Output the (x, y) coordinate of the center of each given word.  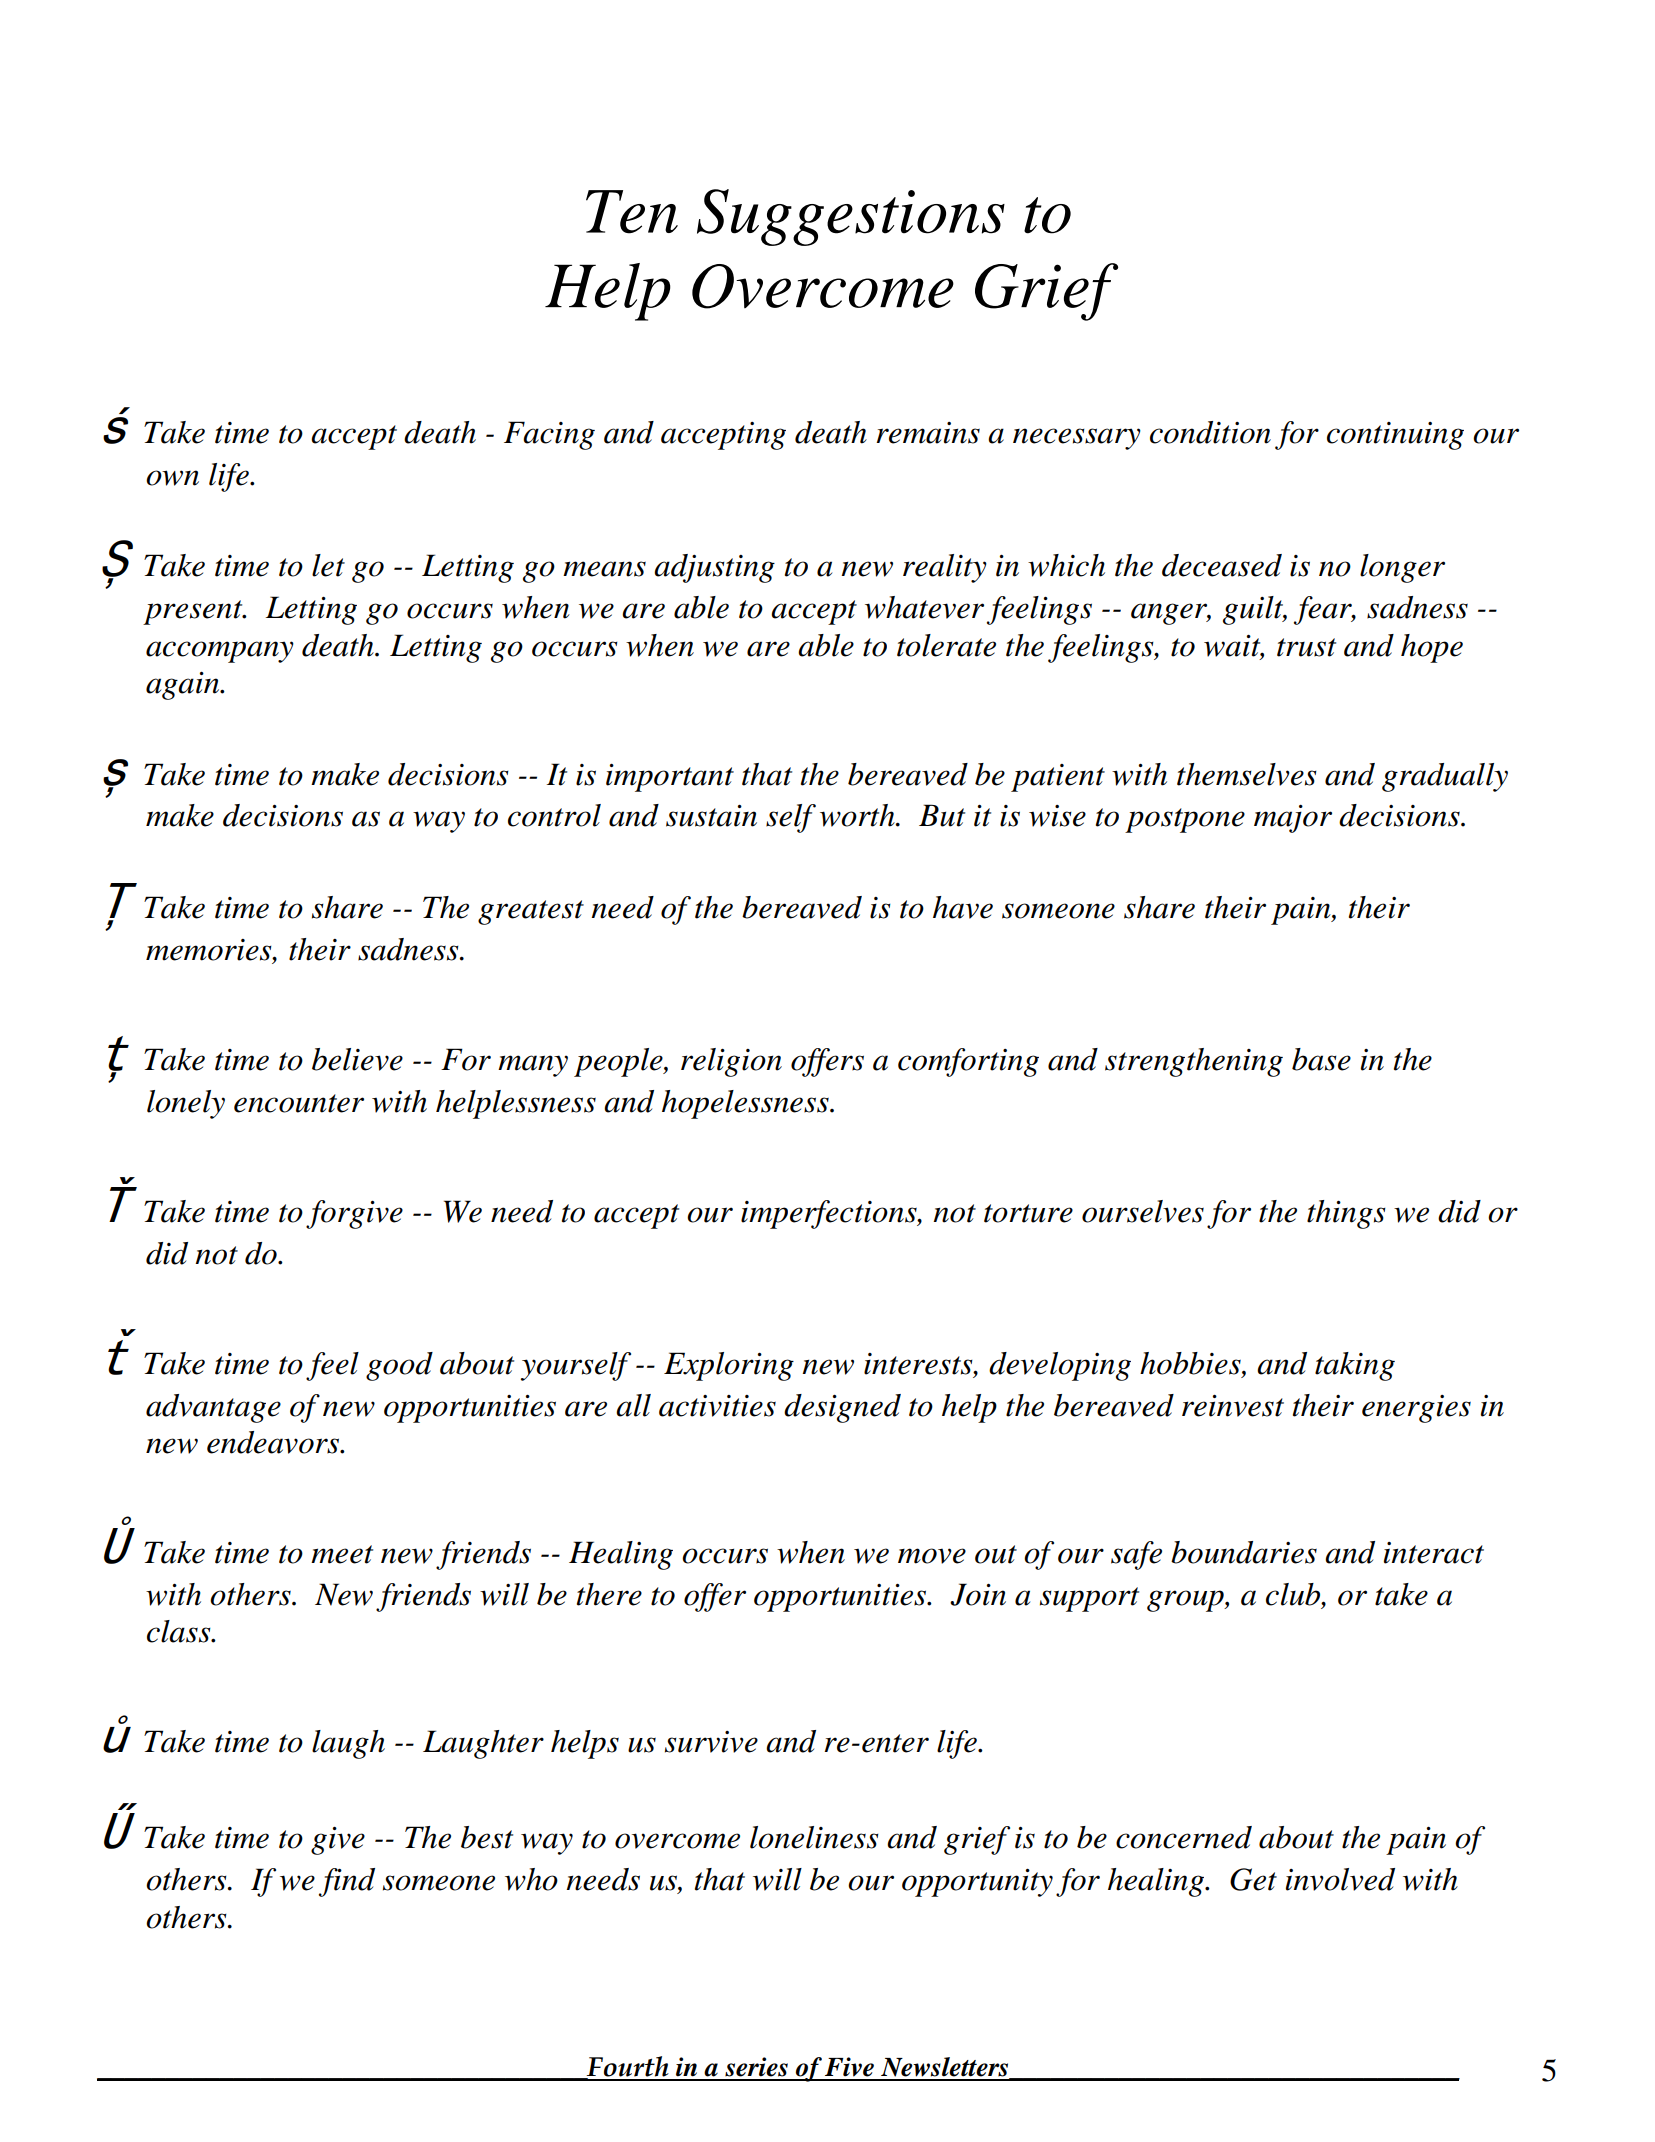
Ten (632, 212)
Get (1253, 1879)
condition (1210, 432)
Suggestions (851, 217)
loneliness (814, 1837)
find (347, 1882)
